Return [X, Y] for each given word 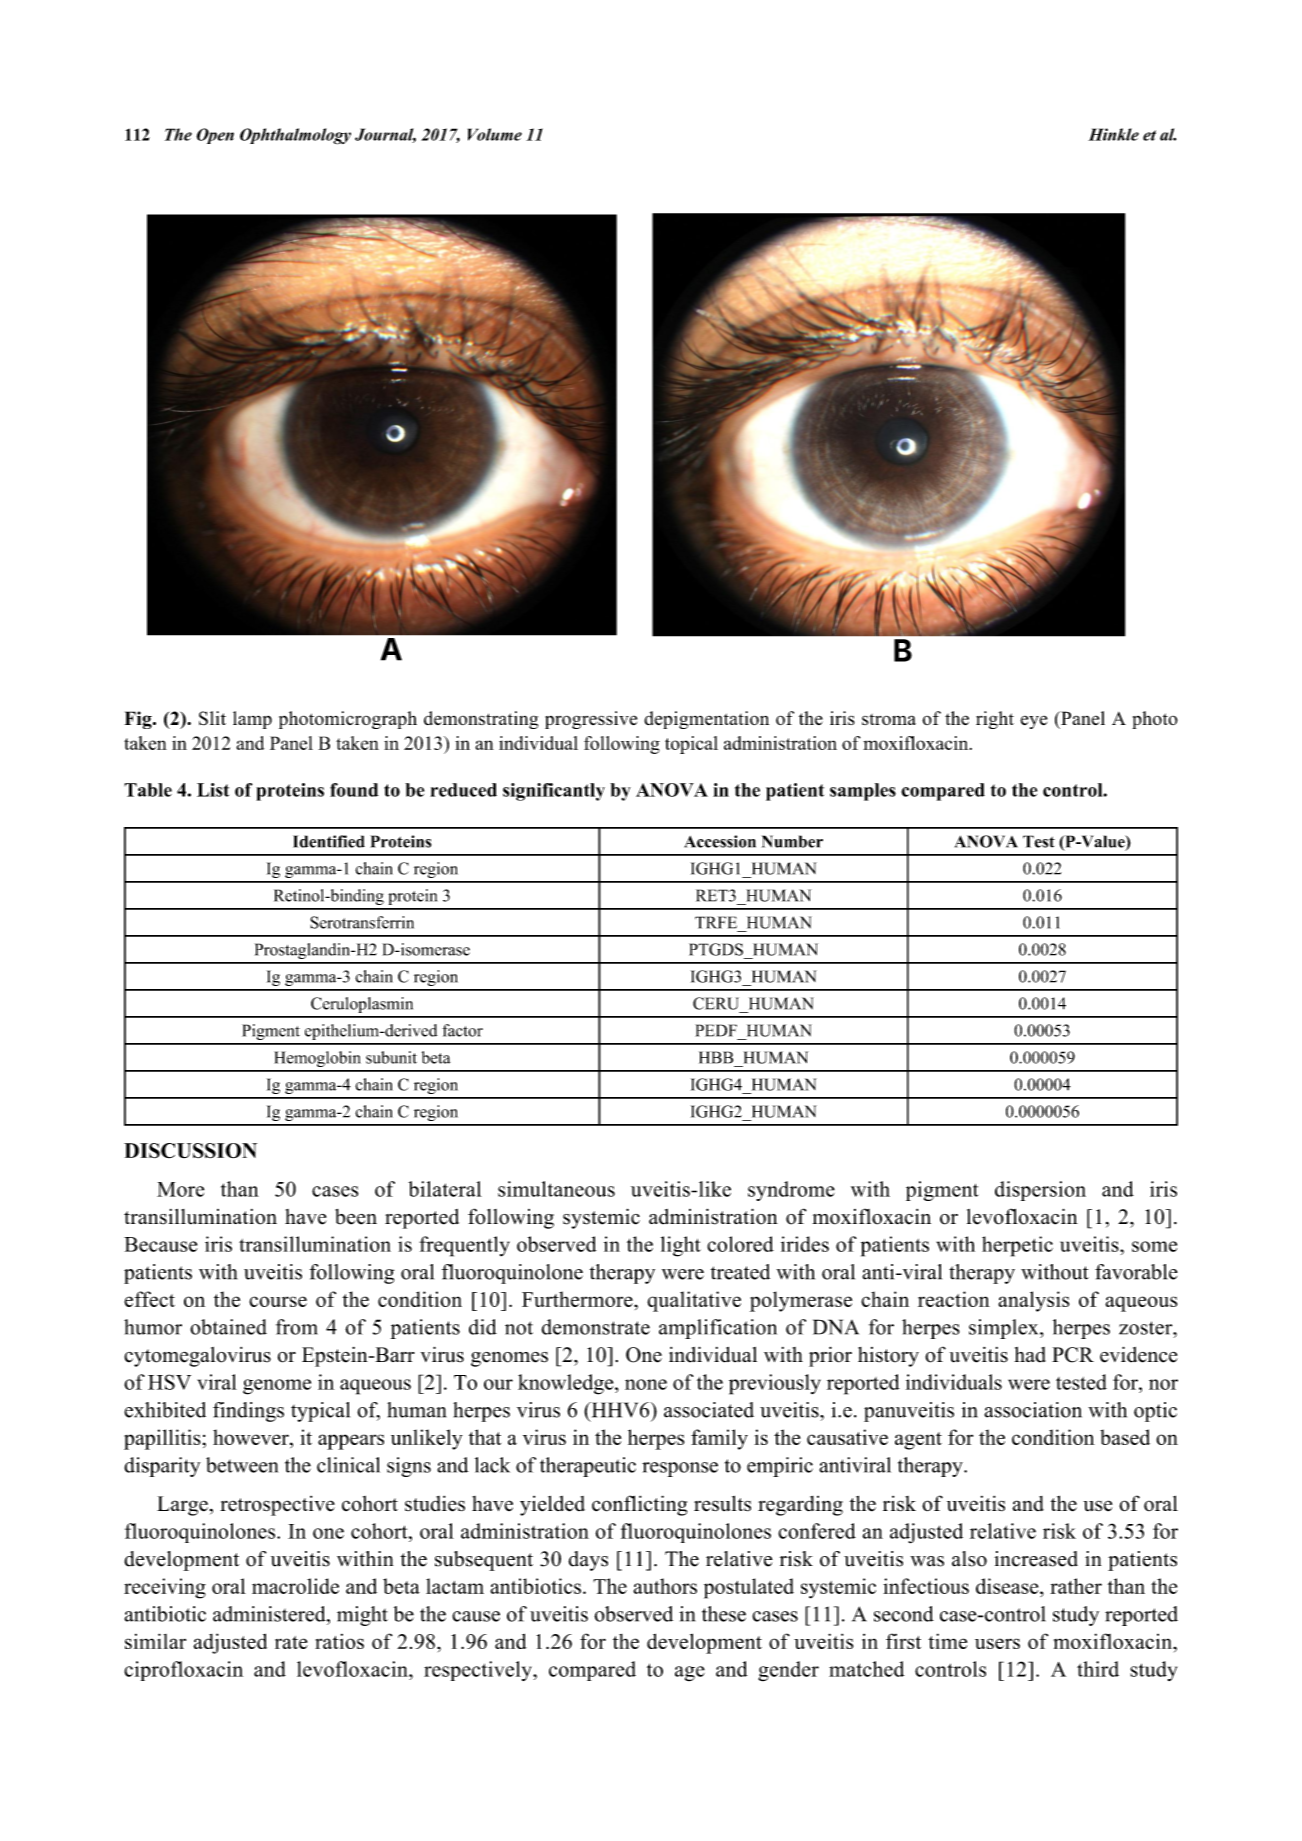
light [681, 1246]
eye [1034, 722]
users [997, 1643]
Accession [720, 841]
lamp [252, 720]
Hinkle [1113, 134]
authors [665, 1586]
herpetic [1017, 1246]
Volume [495, 134]
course [278, 1301]
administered [270, 1614]
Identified [329, 841]
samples [863, 792]
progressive [591, 720]
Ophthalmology [295, 136]
